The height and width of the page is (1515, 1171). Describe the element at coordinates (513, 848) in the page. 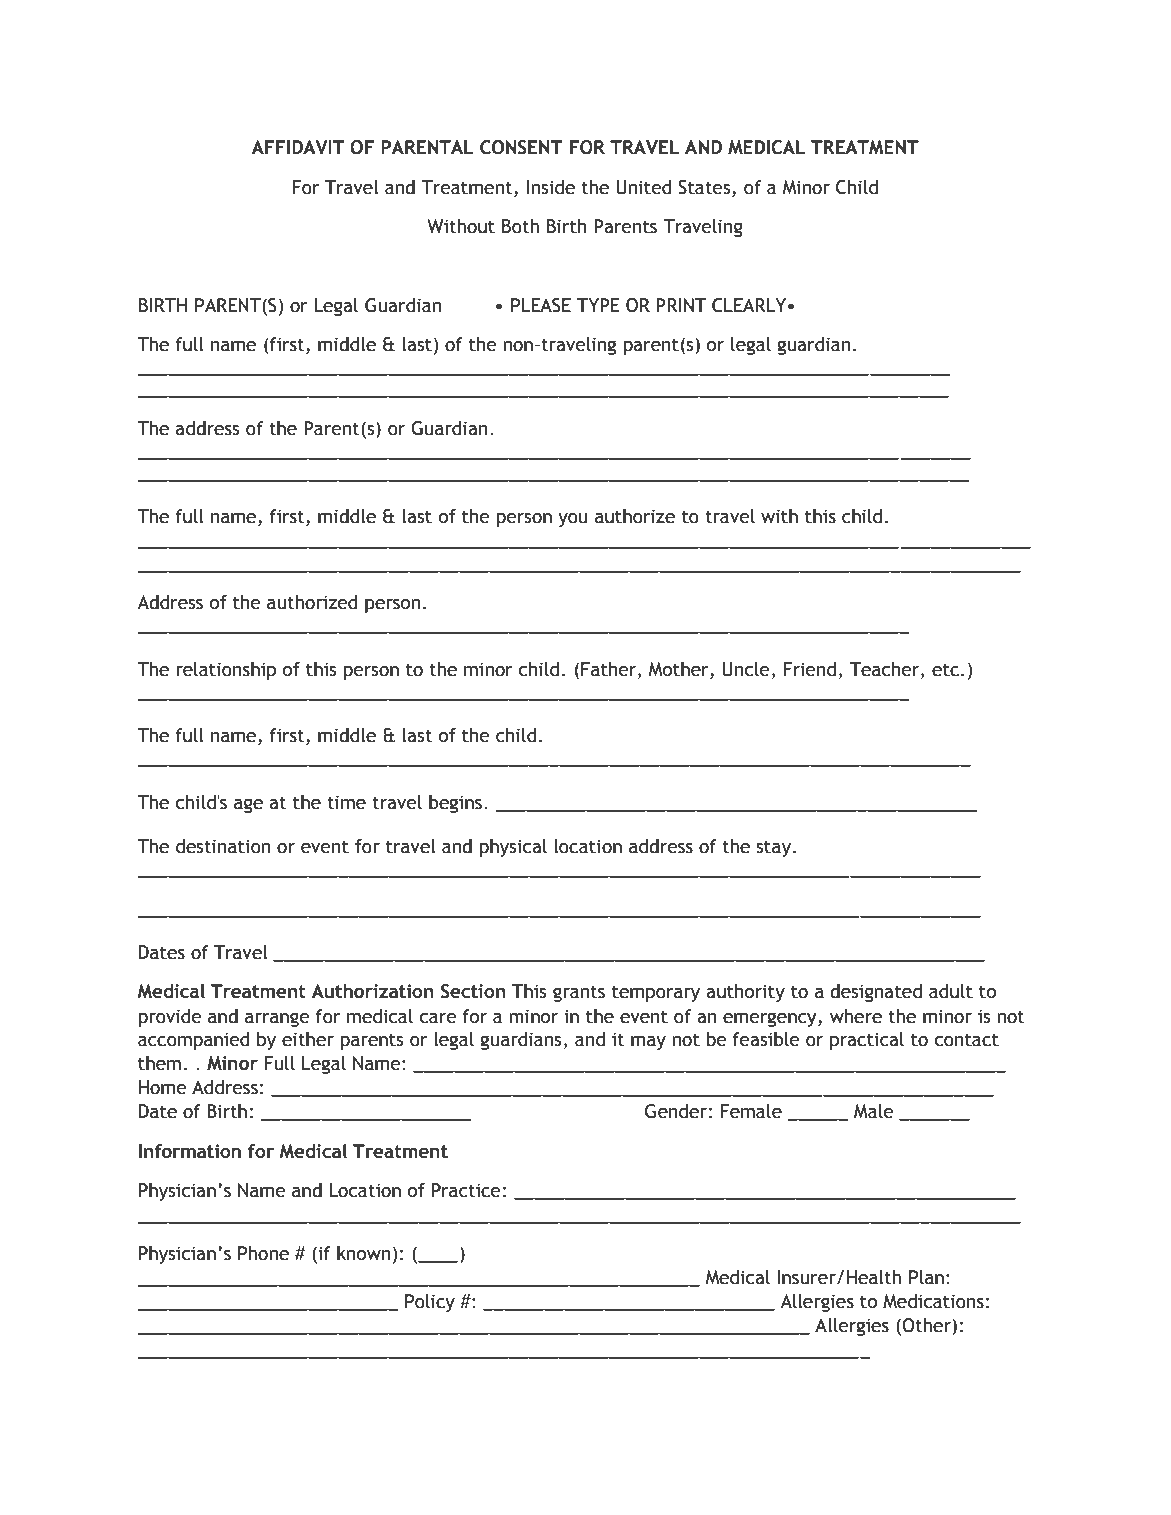

I see `physical` at that location.
